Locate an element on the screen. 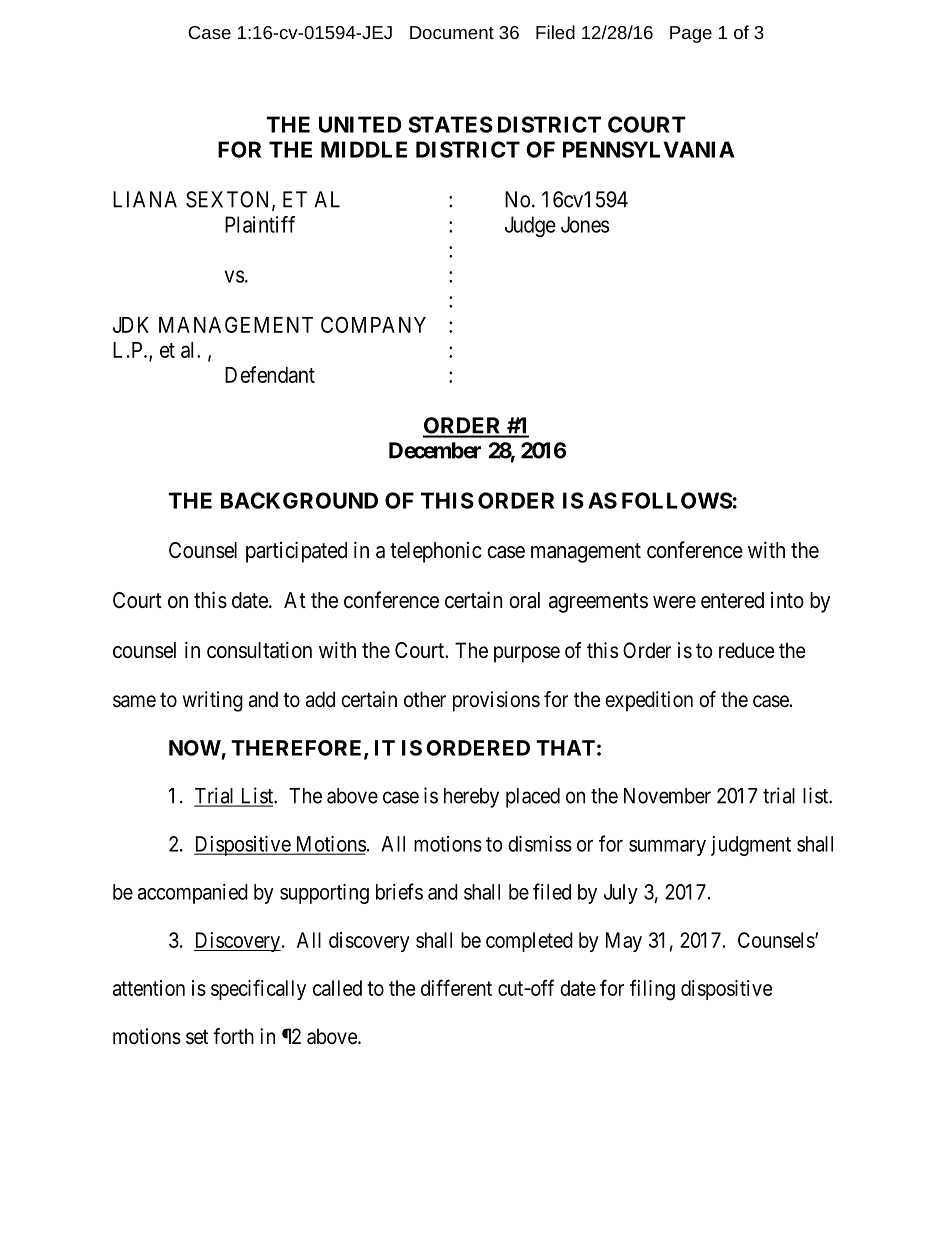 The image size is (952, 1233). different is located at coordinates (456, 987).
